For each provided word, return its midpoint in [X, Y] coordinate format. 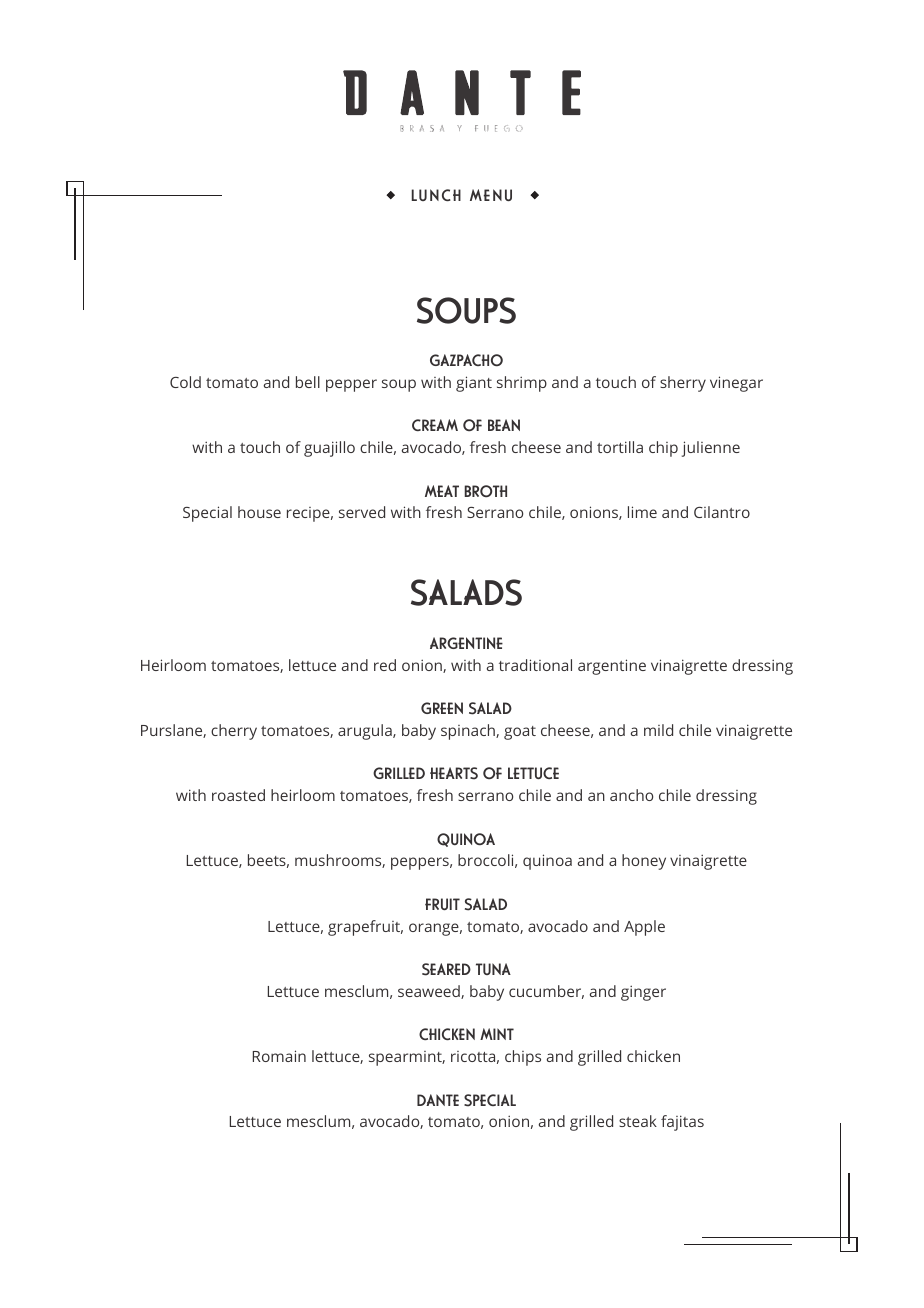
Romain [279, 1056]
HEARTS [454, 773]
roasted [238, 795]
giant [474, 384]
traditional [535, 665]
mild [658, 730]
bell [308, 382]
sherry [683, 384]
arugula [366, 732]
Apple [644, 928]
